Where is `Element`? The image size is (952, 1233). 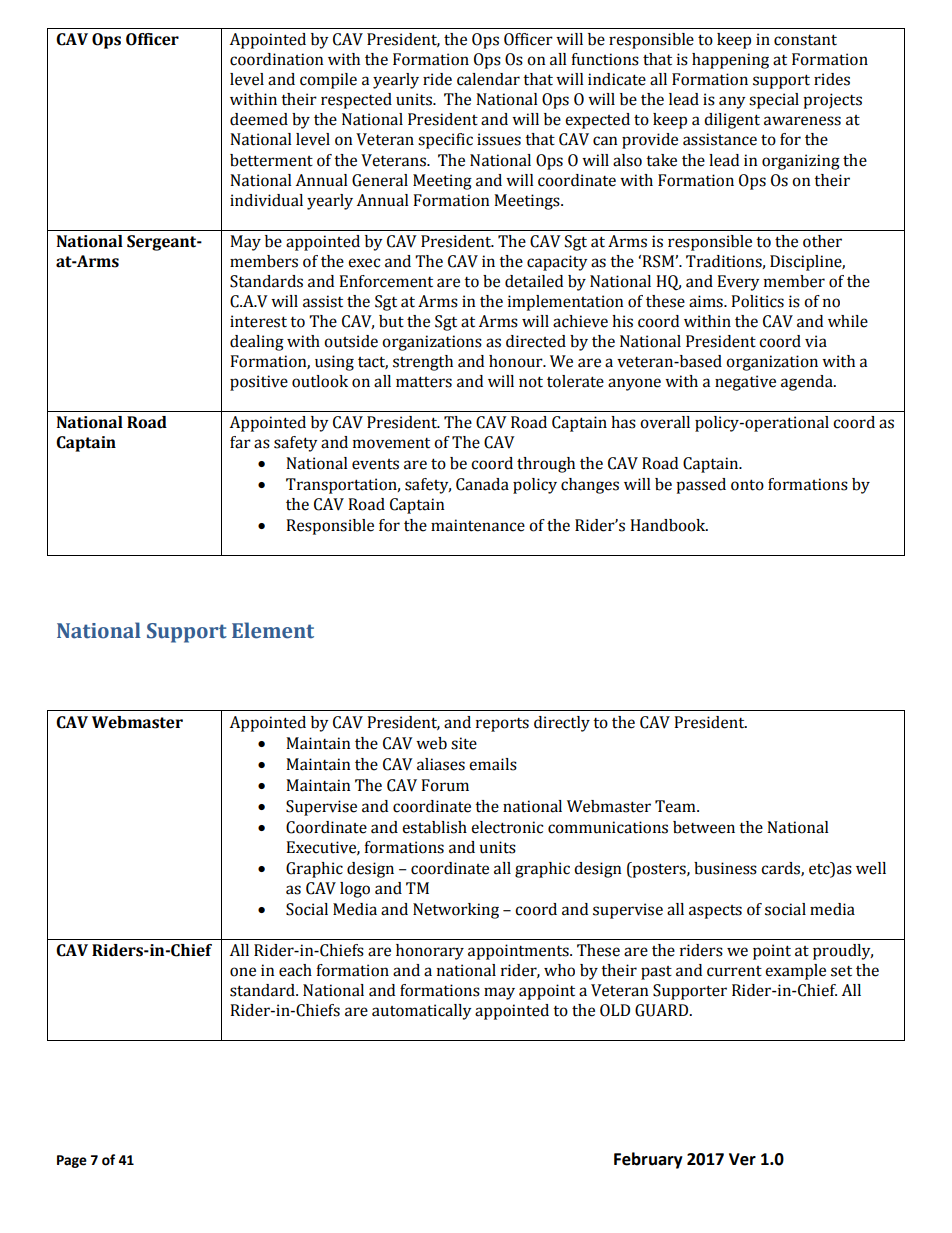
Element is located at coordinates (273, 630).
